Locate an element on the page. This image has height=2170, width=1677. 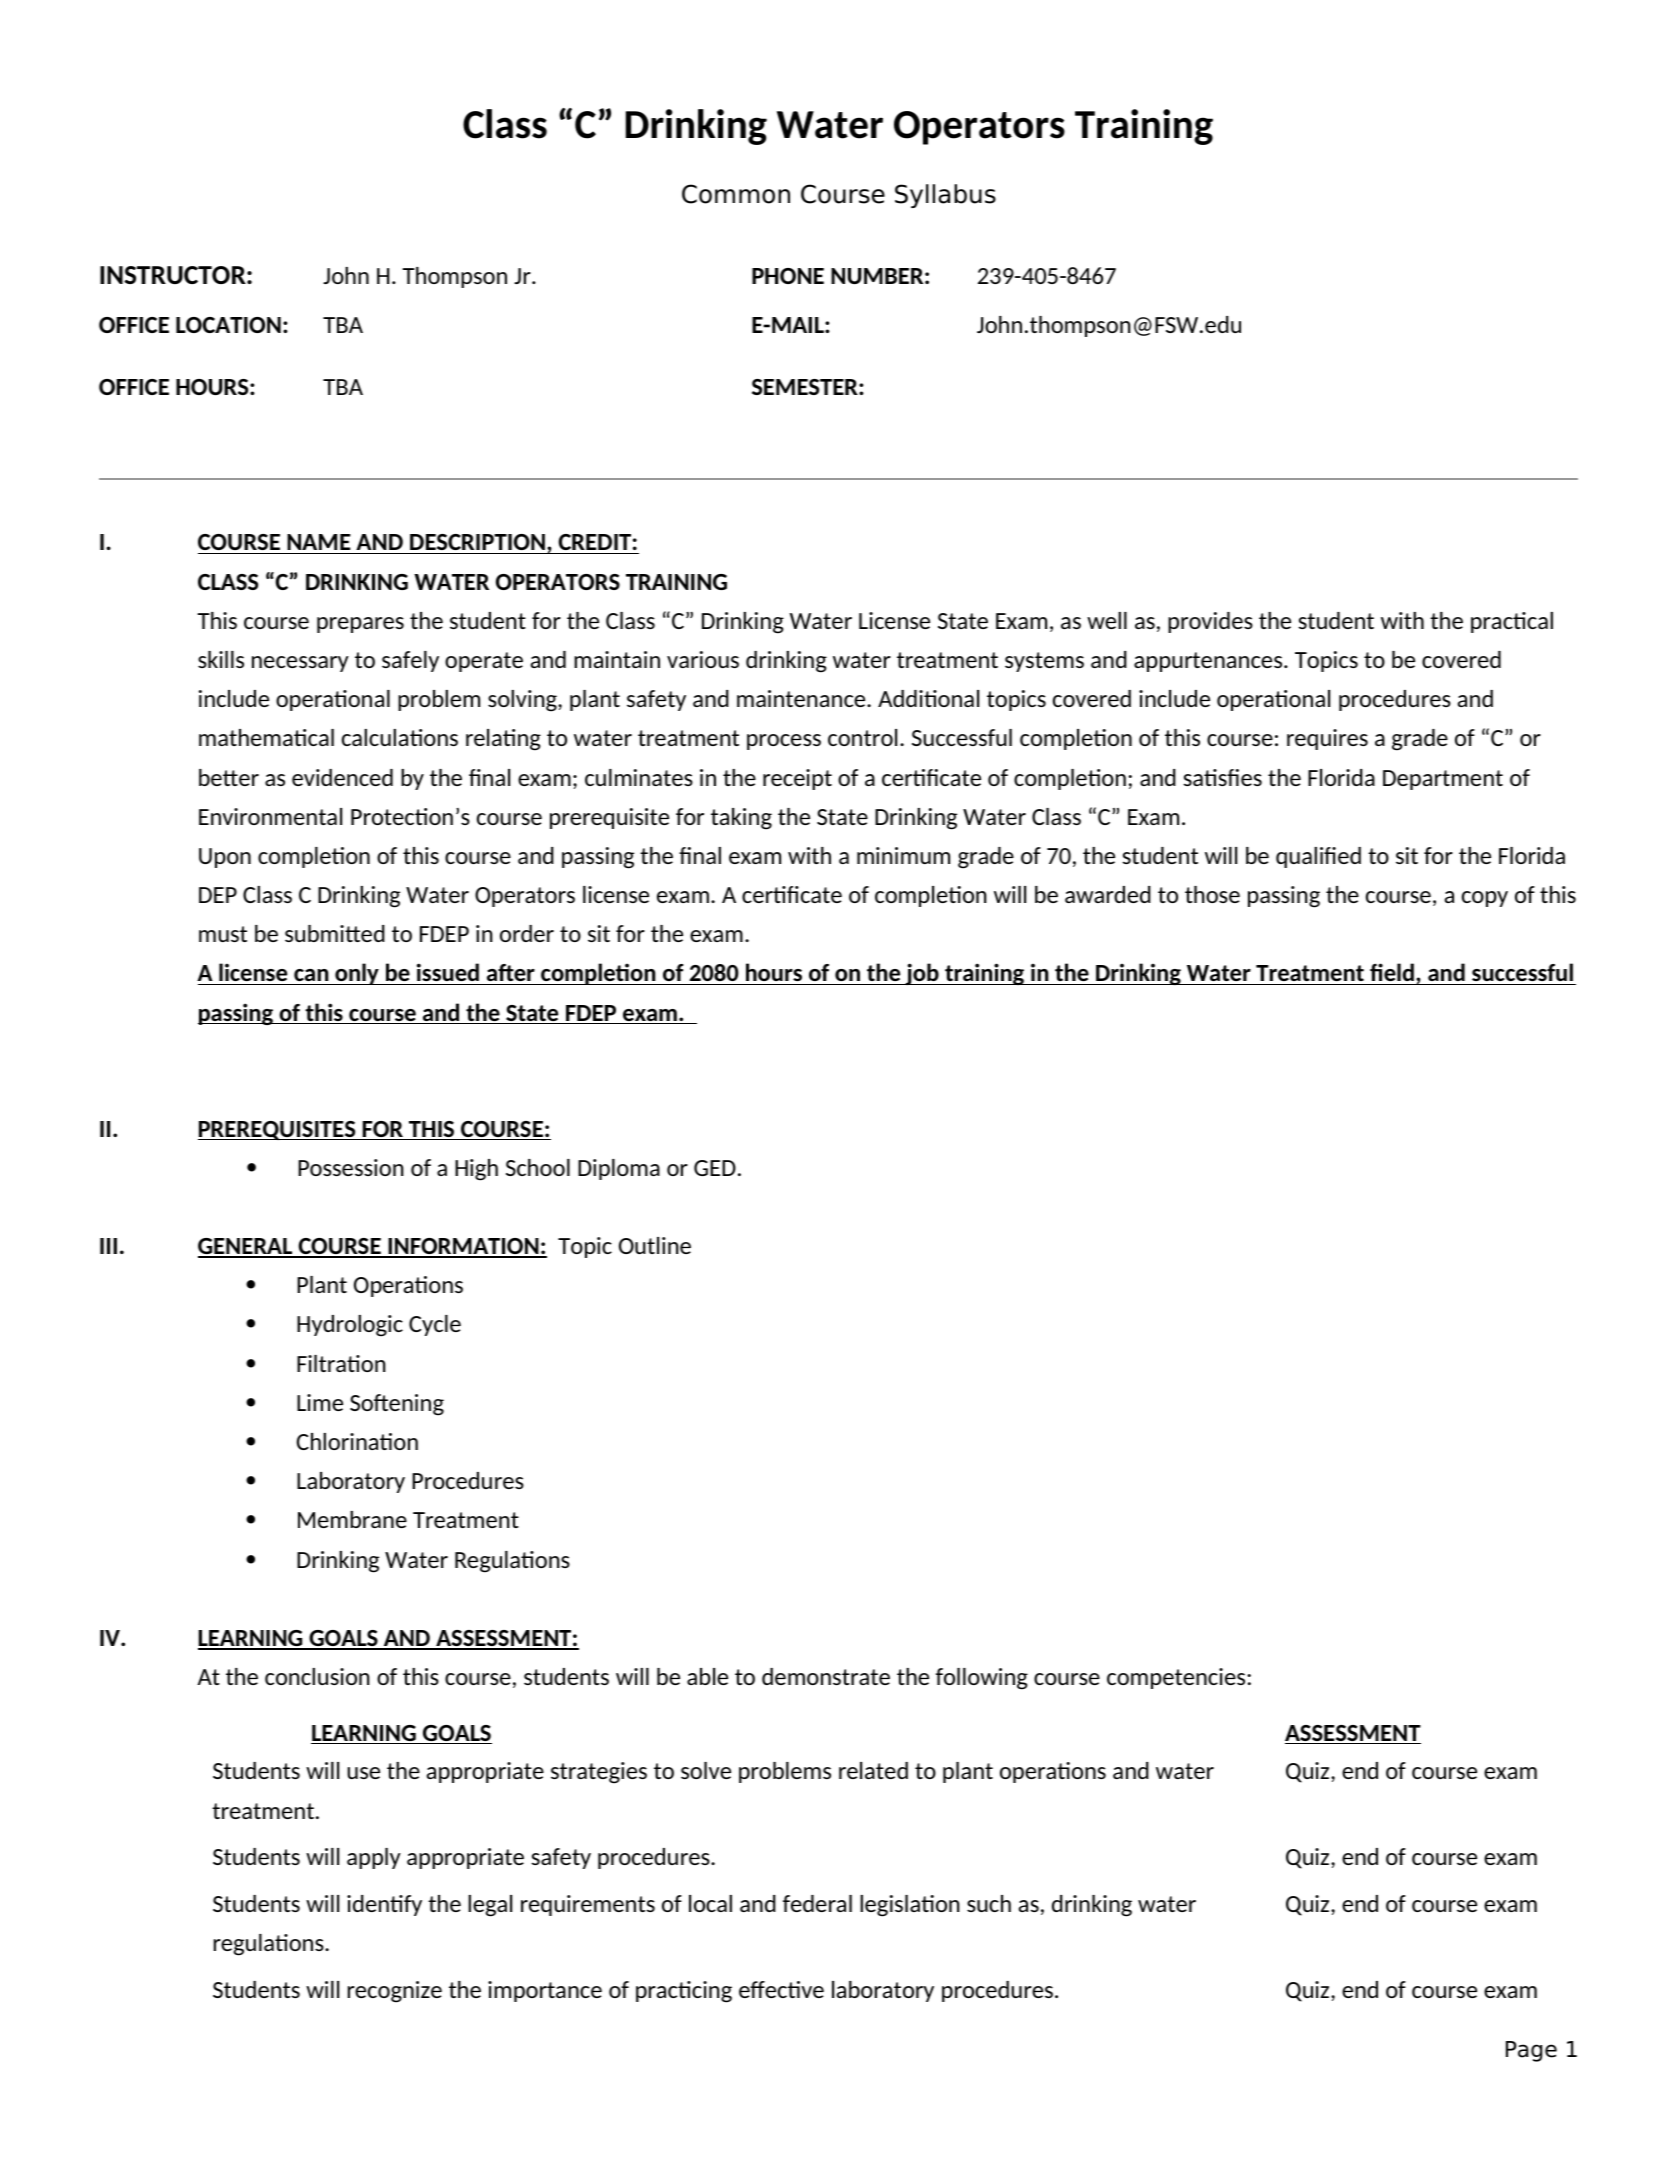
demonstrate is located at coordinates (826, 1676).
